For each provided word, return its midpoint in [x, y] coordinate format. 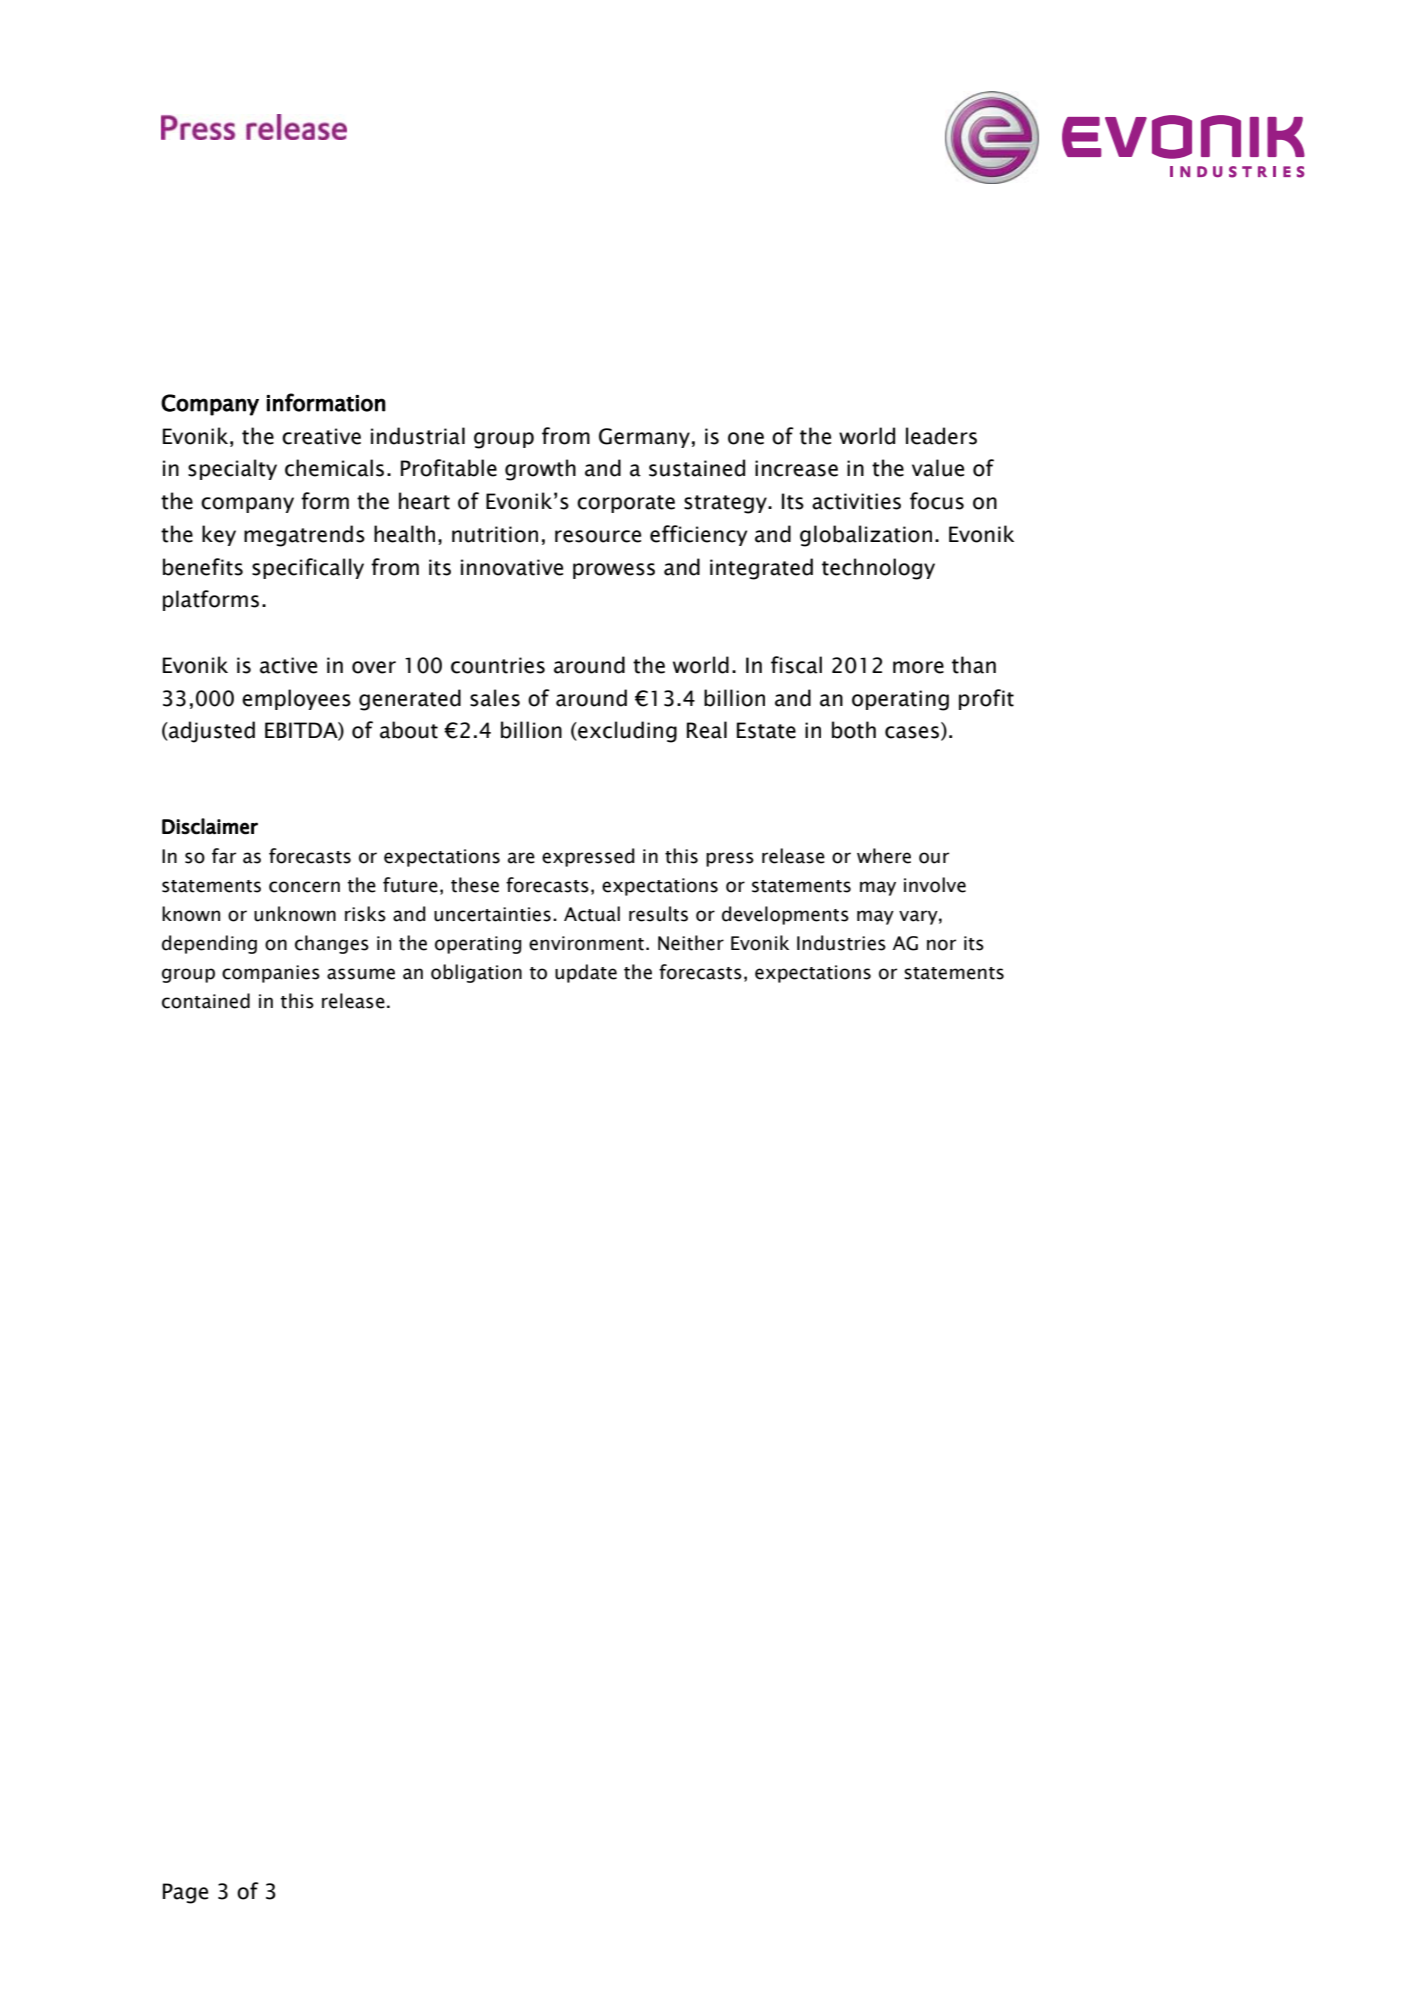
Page [185, 1893]
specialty [232, 469]
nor [941, 945]
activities [856, 501]
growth [540, 470]
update [586, 973]
